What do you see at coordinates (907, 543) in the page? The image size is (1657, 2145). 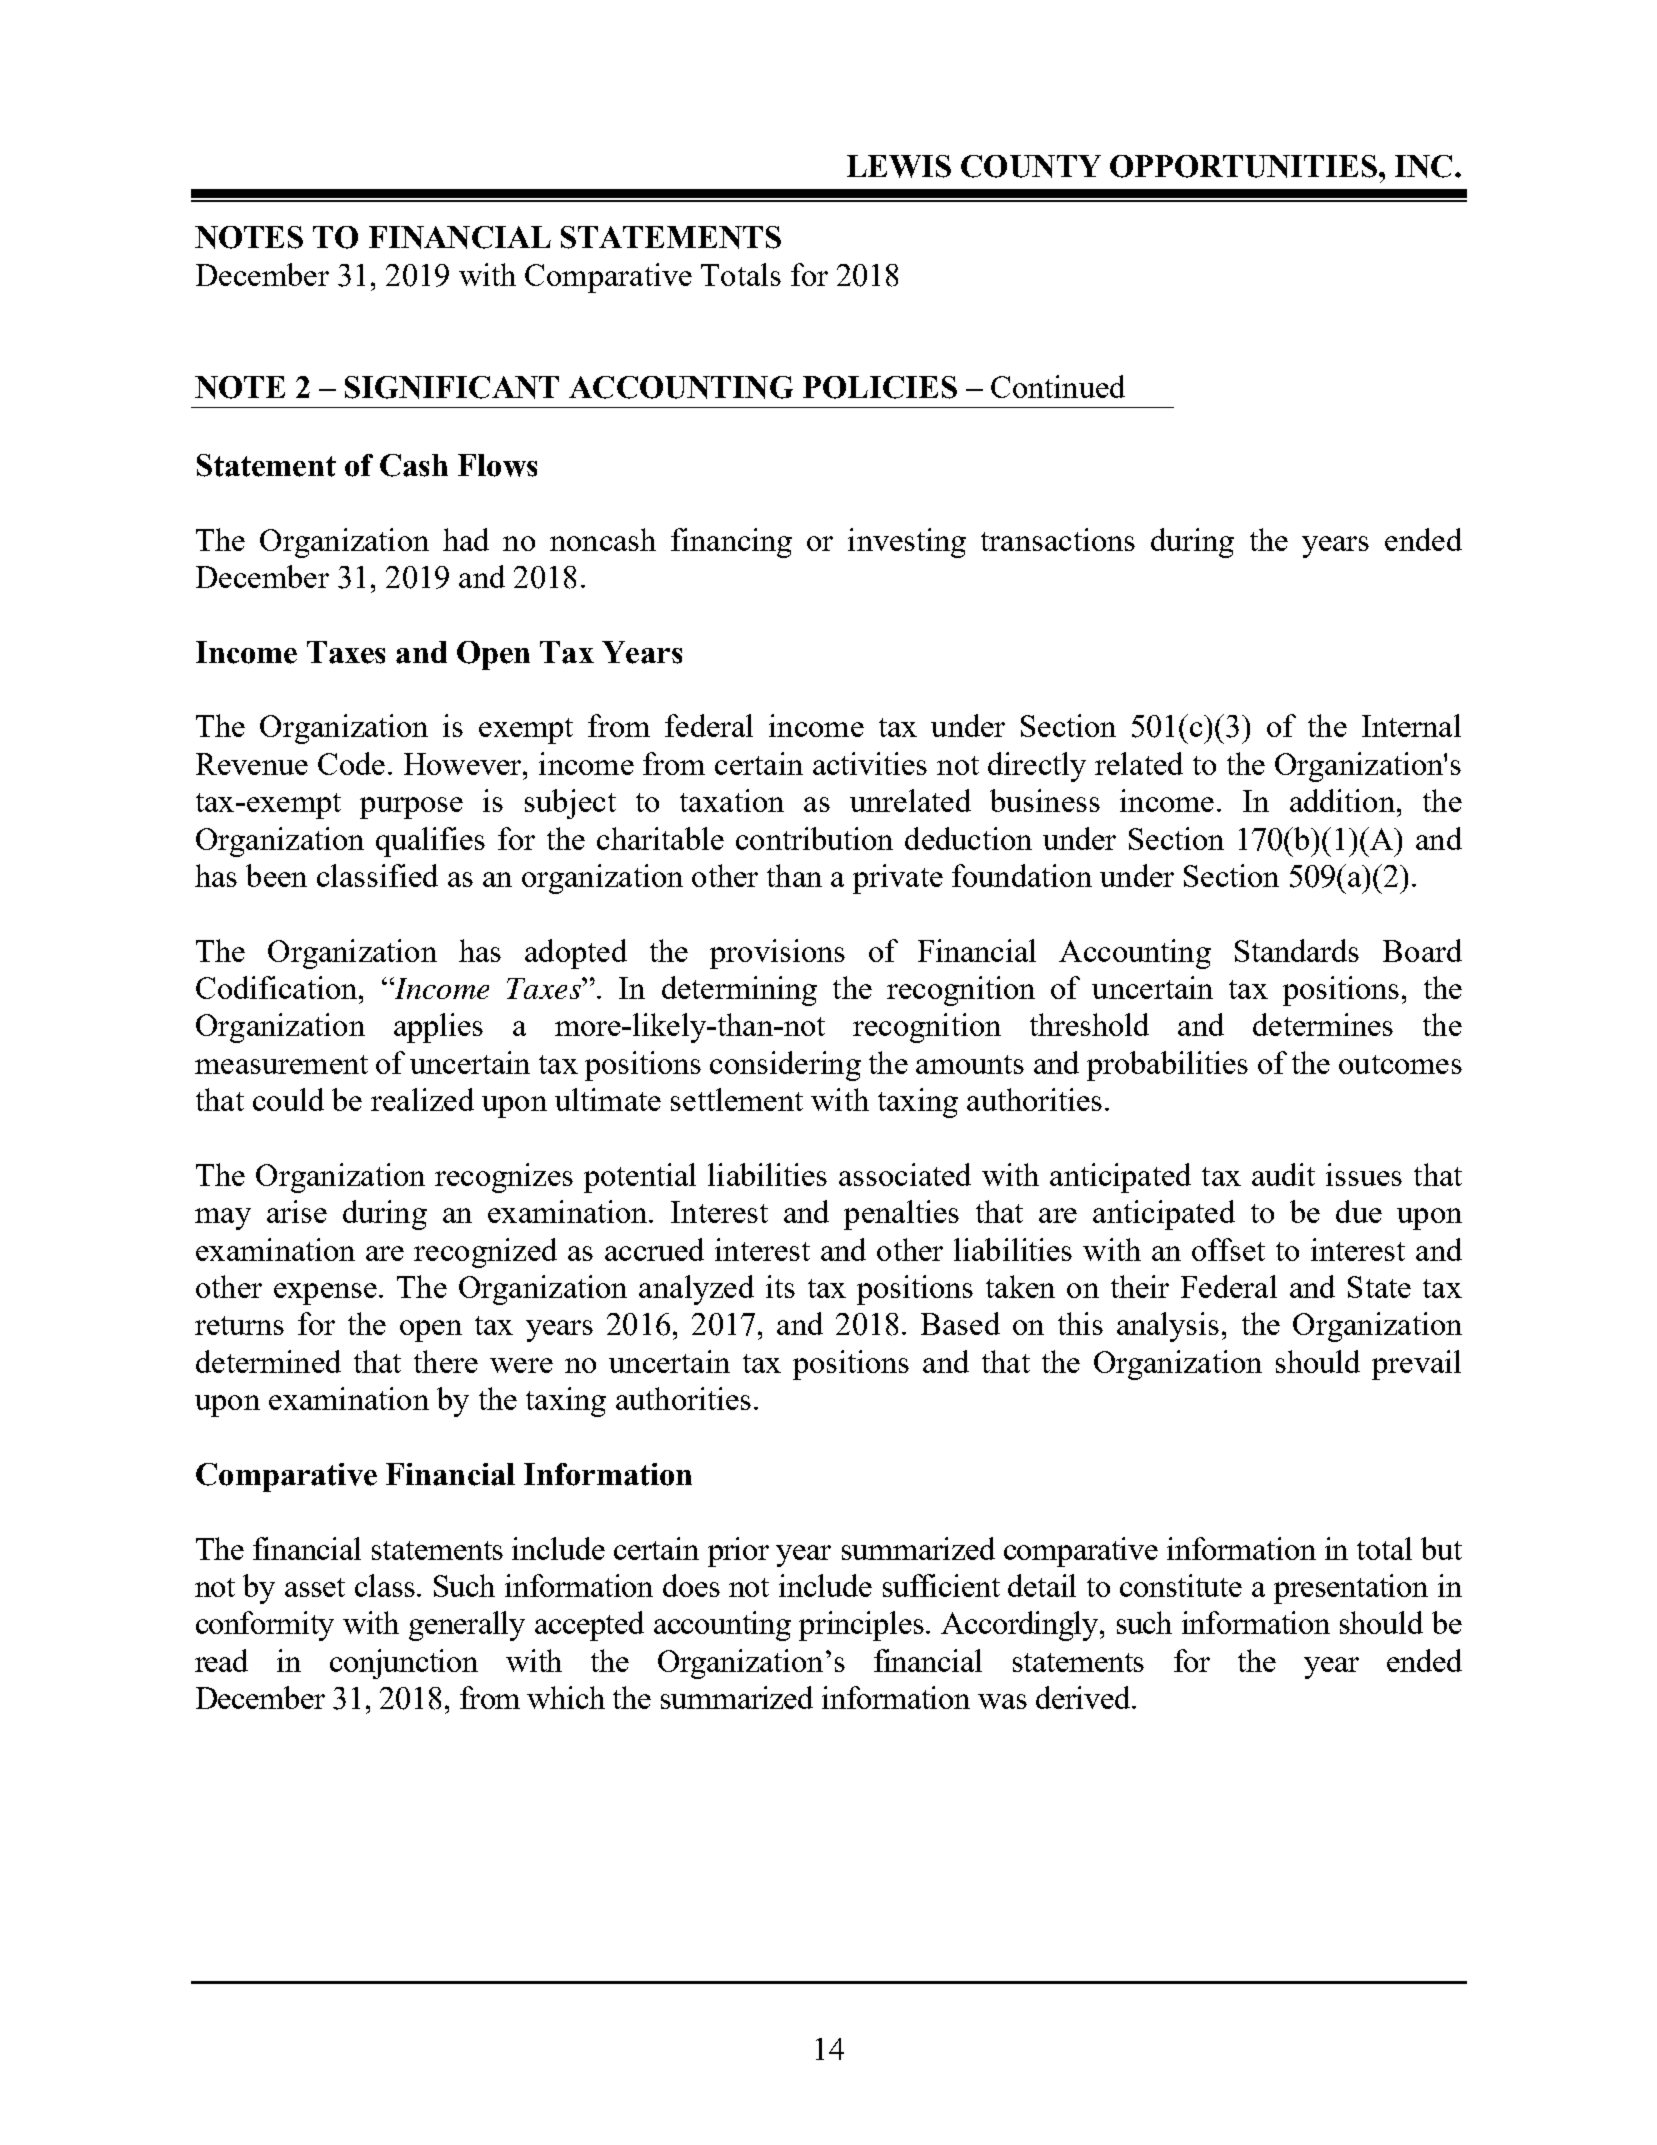 I see `investing` at bounding box center [907, 543].
